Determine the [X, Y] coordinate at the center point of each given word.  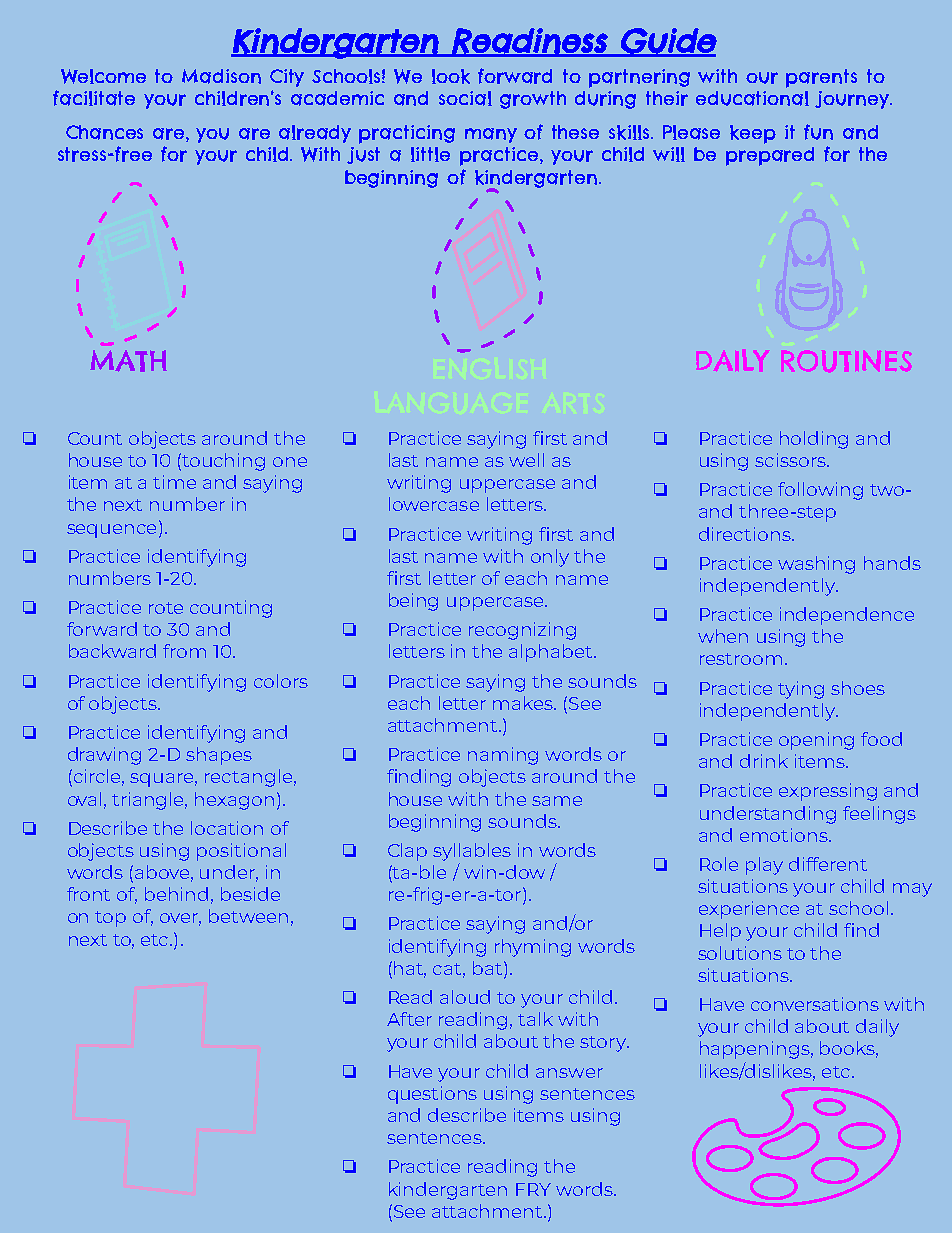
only [550, 558]
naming [503, 756]
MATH [128, 361]
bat [487, 968]
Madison [221, 76]
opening [816, 741]
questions [432, 1095]
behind [176, 894]
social [465, 98]
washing [816, 565]
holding [814, 440]
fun [818, 132]
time [174, 482]
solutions [740, 953]
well [526, 460]
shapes [219, 756]
